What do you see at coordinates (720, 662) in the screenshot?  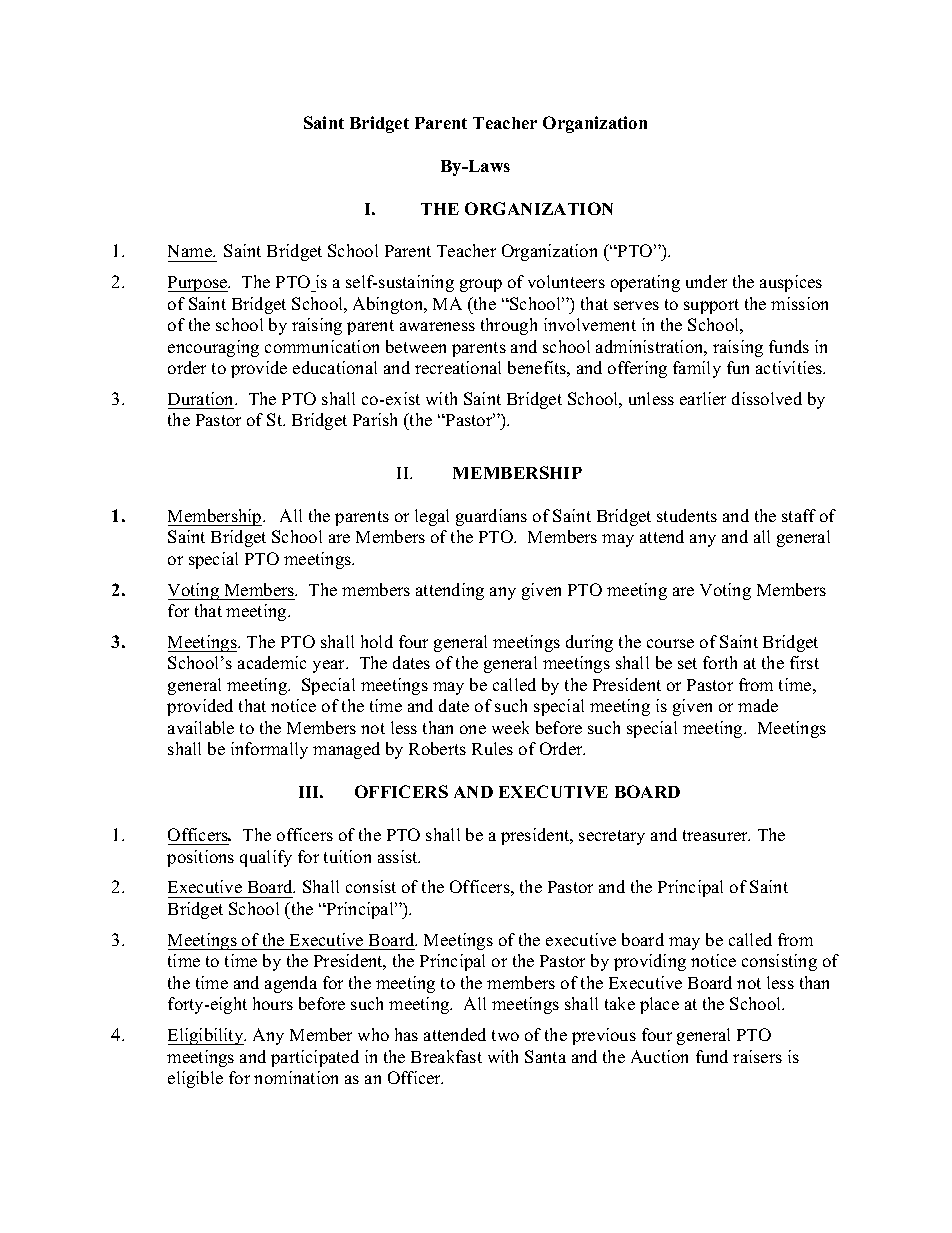 I see `forth` at bounding box center [720, 662].
